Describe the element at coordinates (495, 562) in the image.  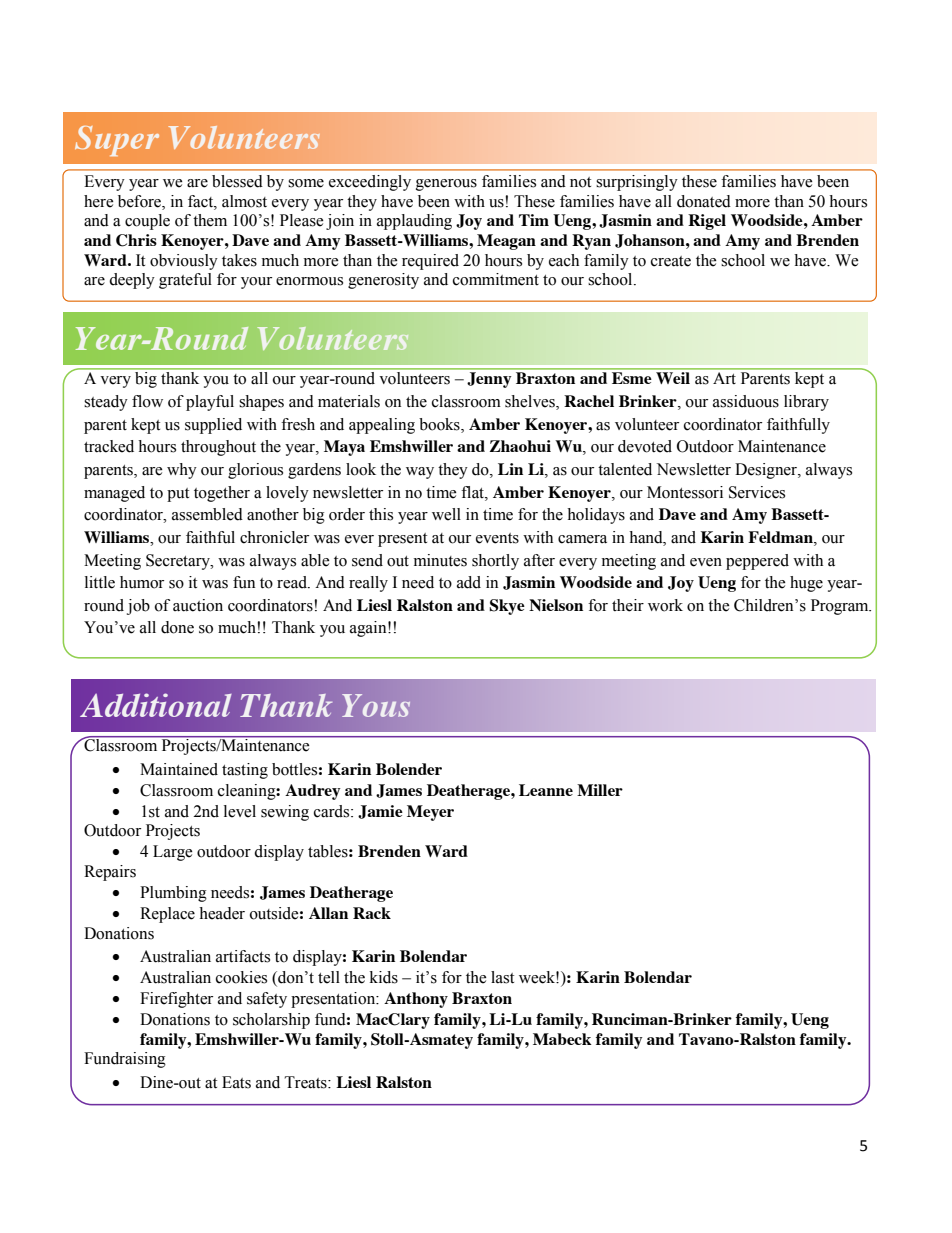
I see `shortly` at that location.
